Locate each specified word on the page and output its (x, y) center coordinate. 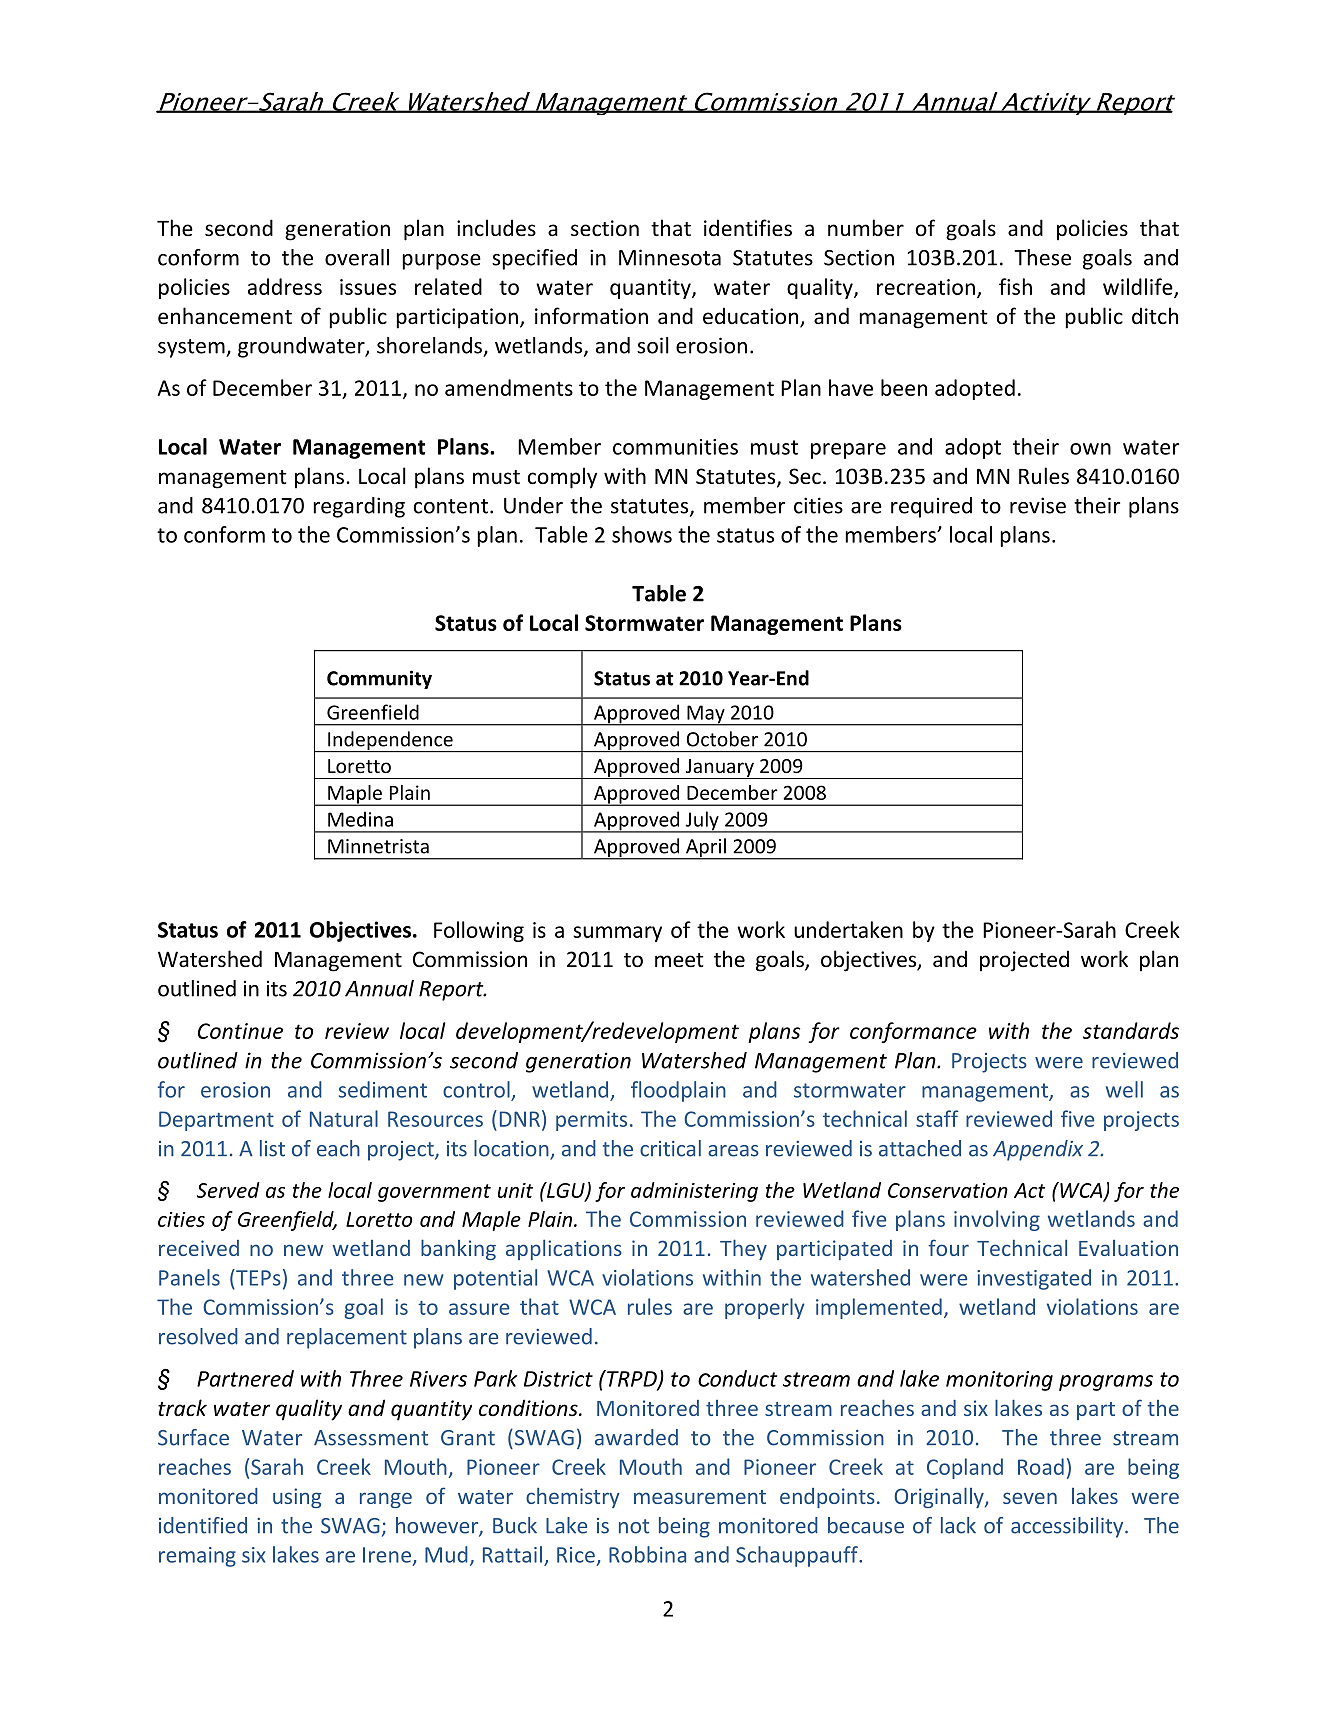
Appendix (1038, 1150)
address (285, 286)
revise (1038, 505)
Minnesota (670, 257)
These (1042, 257)
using (297, 1498)
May (706, 715)
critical (670, 1148)
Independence (390, 742)
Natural (344, 1118)
